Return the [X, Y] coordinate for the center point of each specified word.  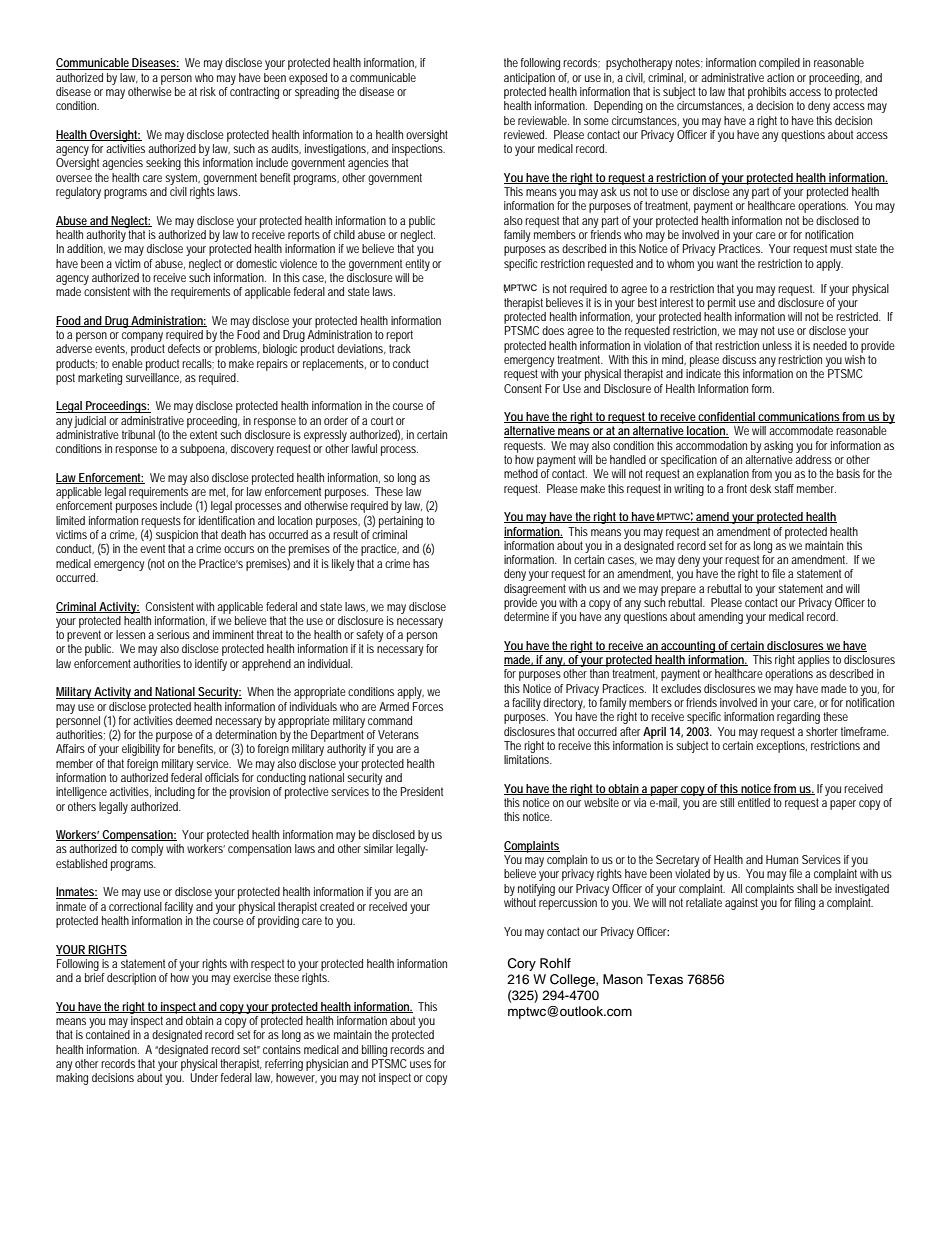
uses [420, 1064]
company [142, 337]
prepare [678, 591]
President [422, 791]
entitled [754, 802]
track [400, 348]
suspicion [177, 536]
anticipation [529, 79]
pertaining [401, 522]
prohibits [767, 93]
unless [777, 345]
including [175, 793]
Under [204, 1077]
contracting [254, 93]
